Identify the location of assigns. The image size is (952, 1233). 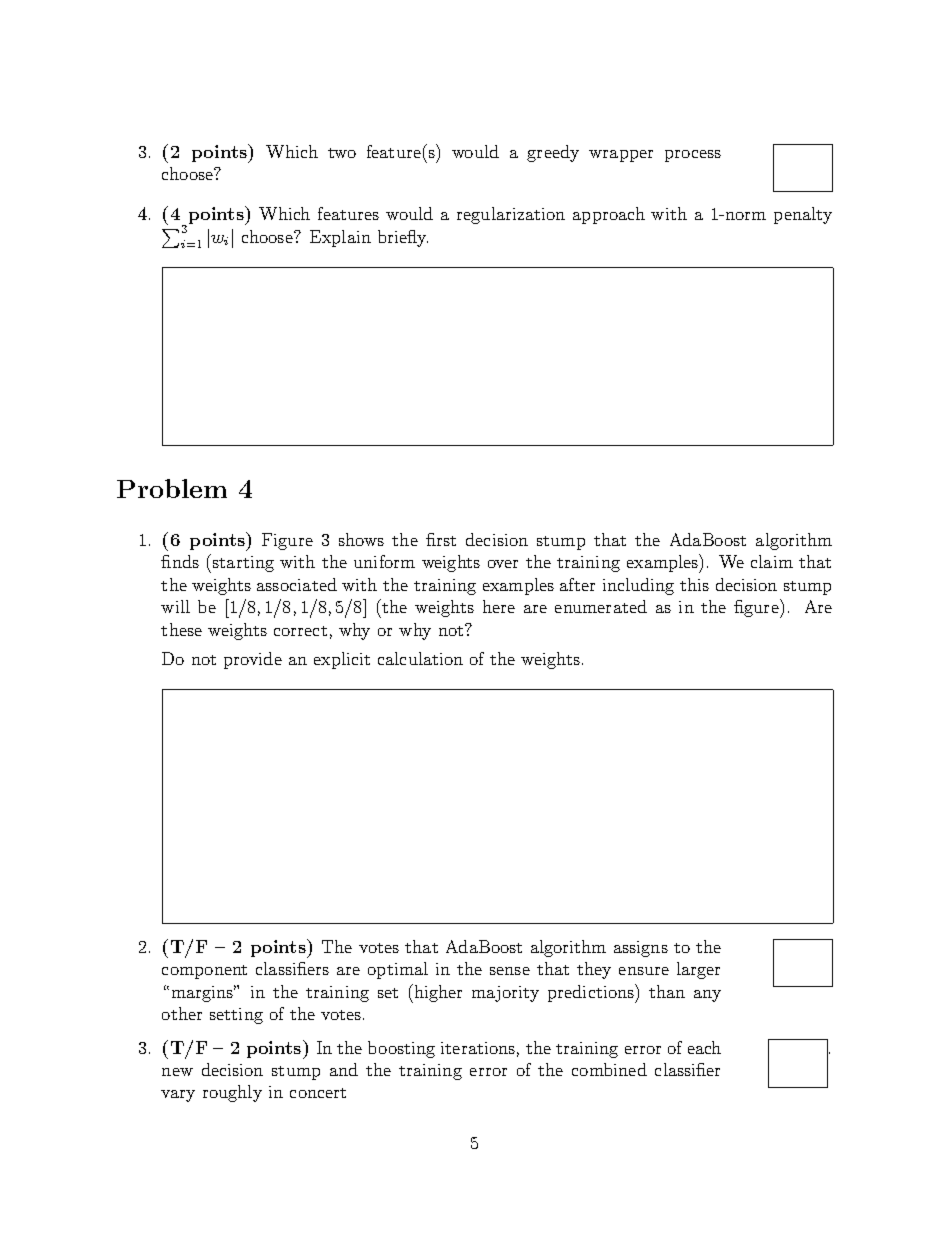
(641, 949).
